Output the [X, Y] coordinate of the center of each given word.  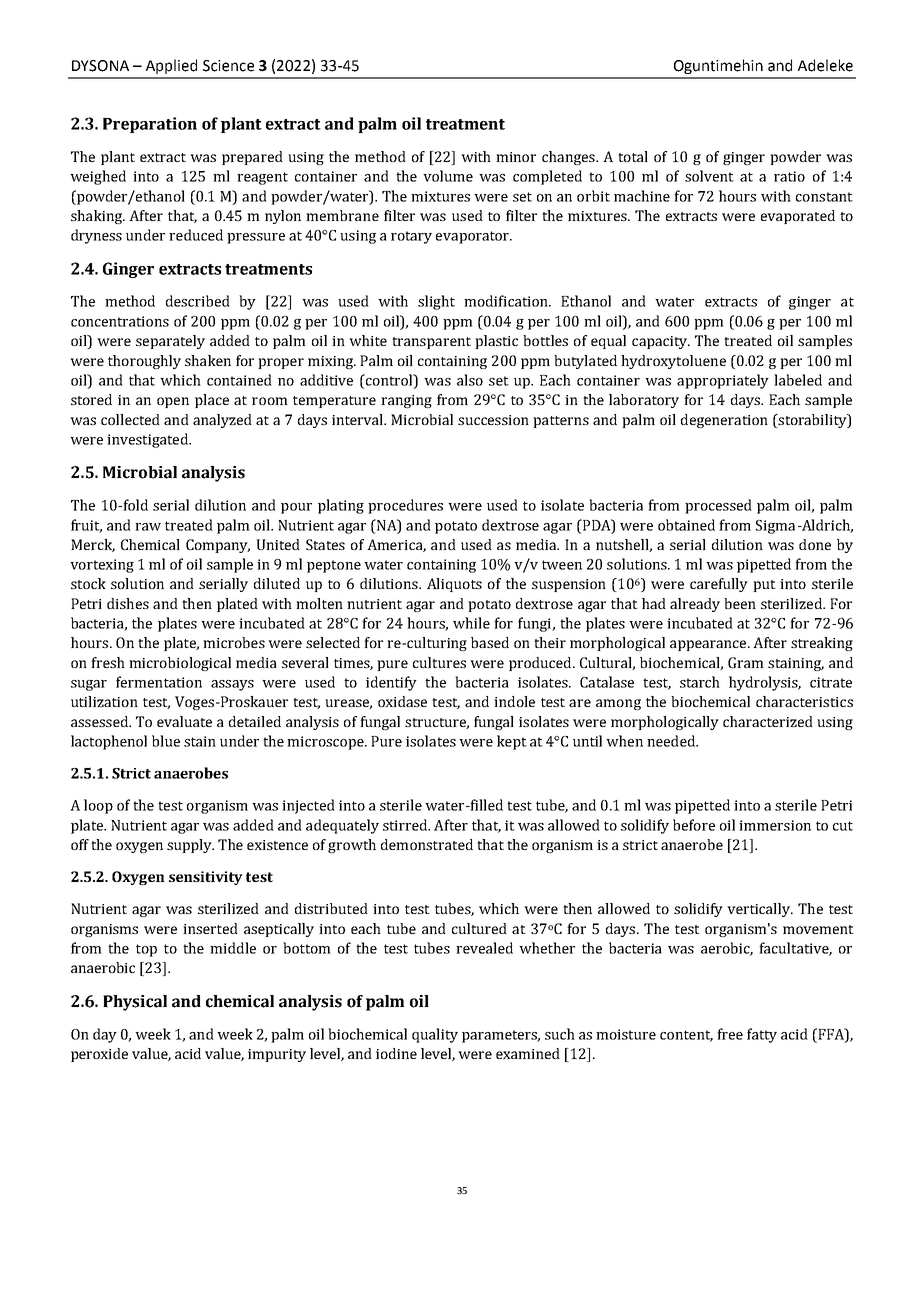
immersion [775, 825]
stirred [406, 825]
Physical [135, 1003]
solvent [709, 176]
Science [228, 66]
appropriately [723, 381]
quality [435, 1035]
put [764, 586]
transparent [431, 343]
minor [516, 157]
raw [148, 527]
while [471, 623]
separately [170, 342]
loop [98, 806]
